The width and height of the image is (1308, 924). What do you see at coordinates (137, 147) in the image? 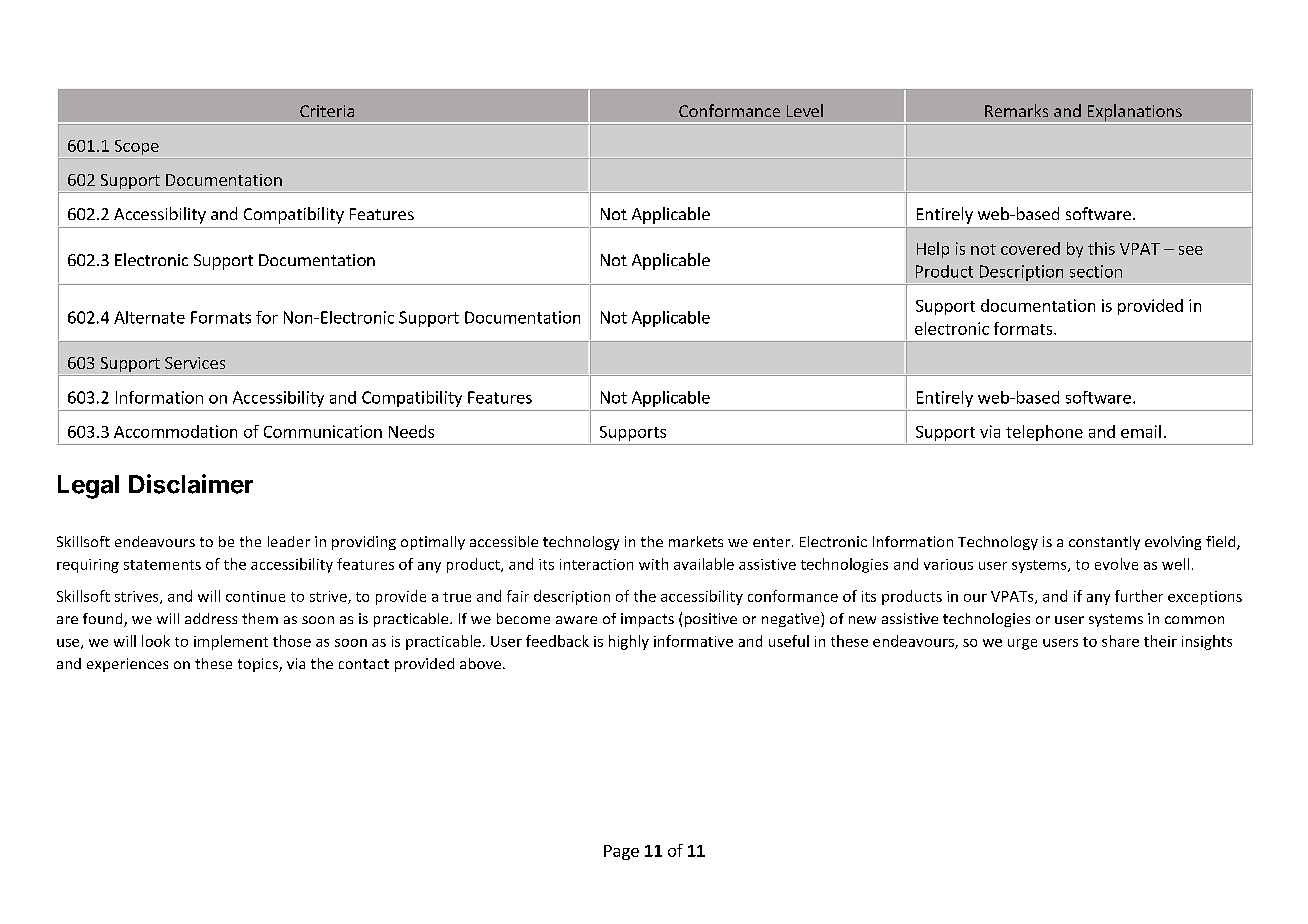
I see `Scope` at bounding box center [137, 147].
